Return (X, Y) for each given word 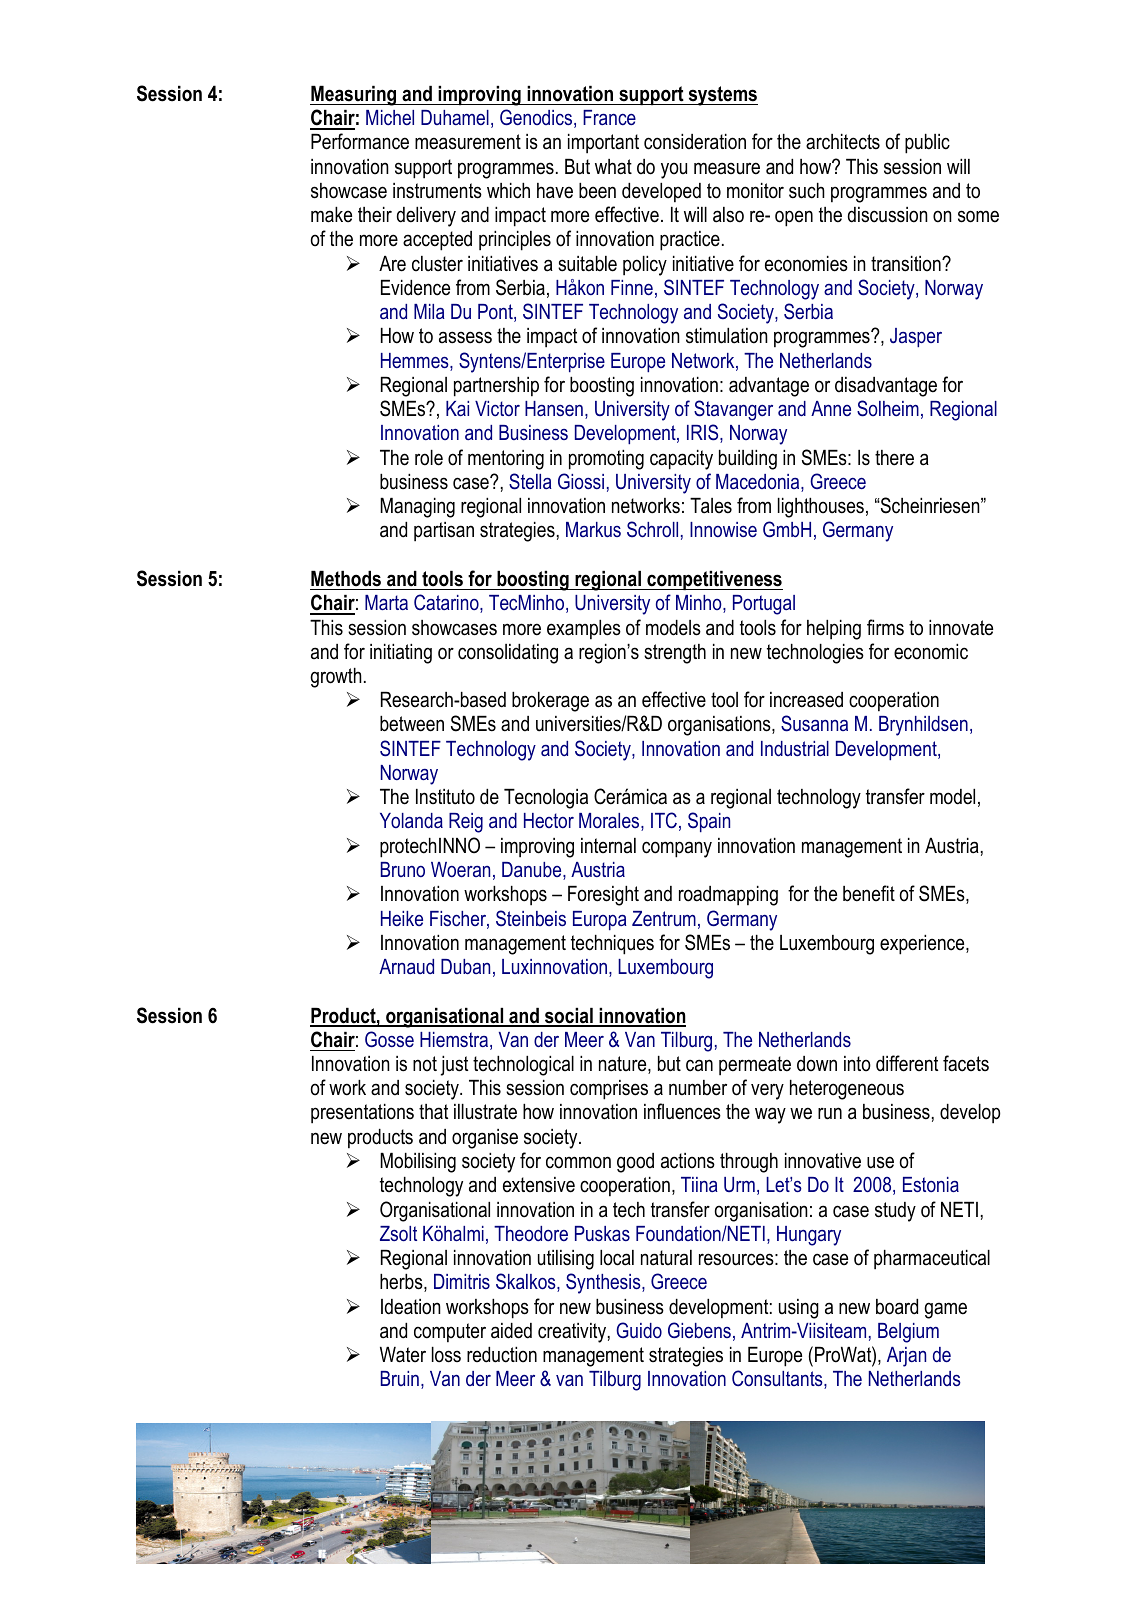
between (412, 724)
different (907, 1063)
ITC (664, 820)
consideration (695, 142)
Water (403, 1355)
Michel (390, 117)
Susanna (814, 723)
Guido (639, 1330)
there (894, 458)
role (429, 458)
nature (624, 1065)
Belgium (908, 1333)
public (927, 144)
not (425, 1064)
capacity (681, 460)
